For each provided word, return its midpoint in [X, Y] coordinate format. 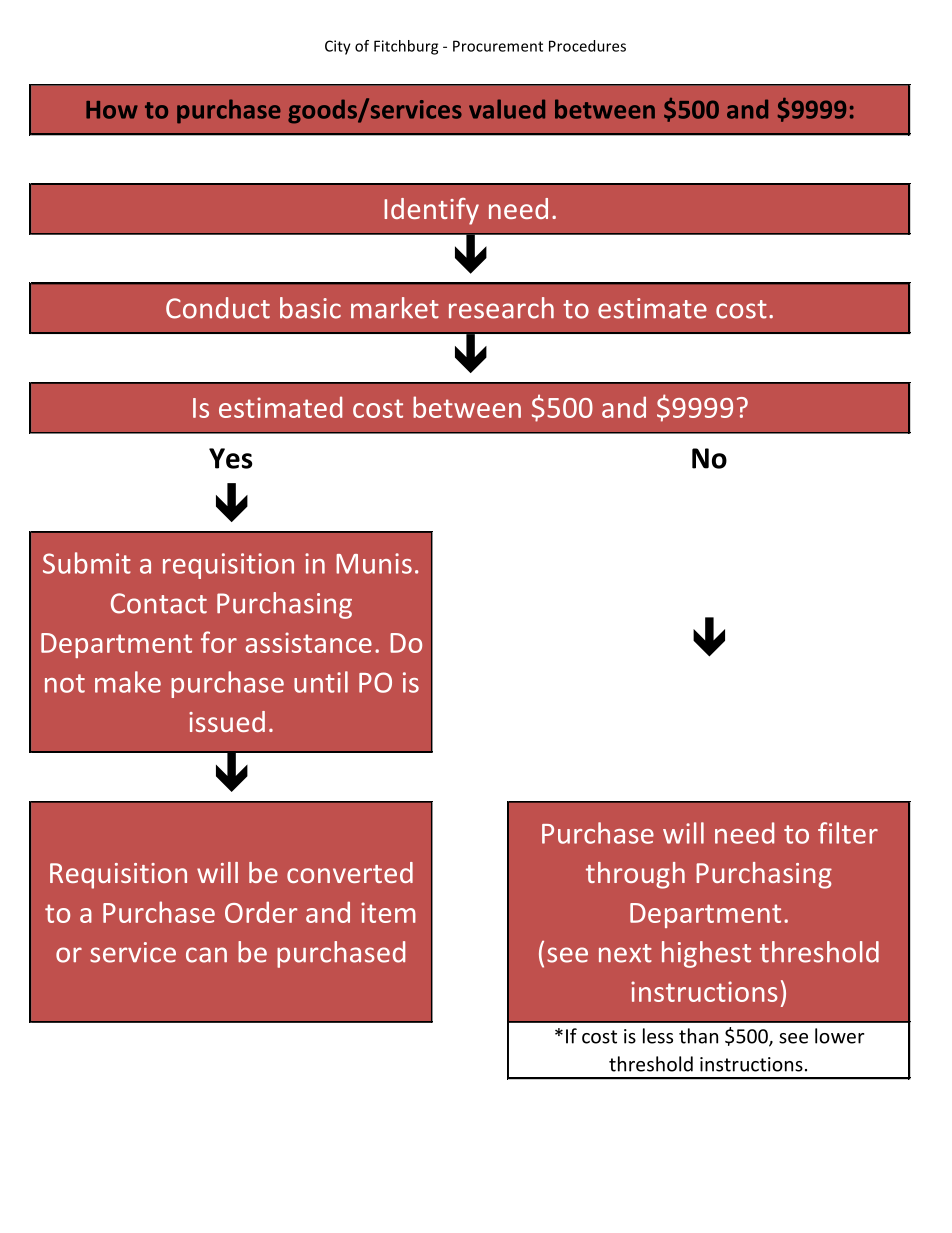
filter [848, 833]
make [128, 682]
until [321, 682]
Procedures [587, 46]
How [112, 110]
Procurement [498, 46]
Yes [230, 458]
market [395, 308]
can [206, 955]
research [501, 308]
